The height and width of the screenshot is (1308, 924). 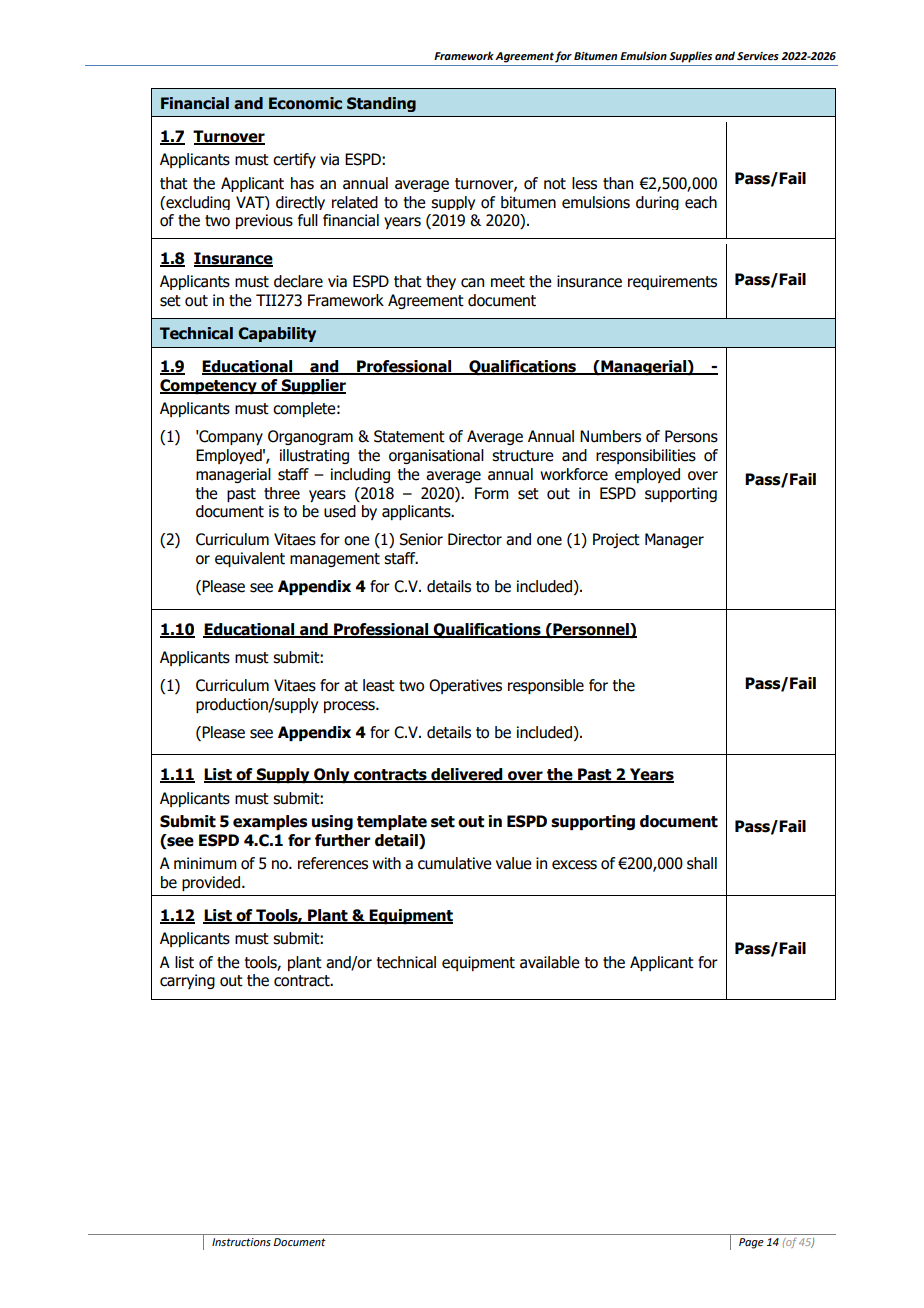 I want to click on available, so click(x=550, y=962).
